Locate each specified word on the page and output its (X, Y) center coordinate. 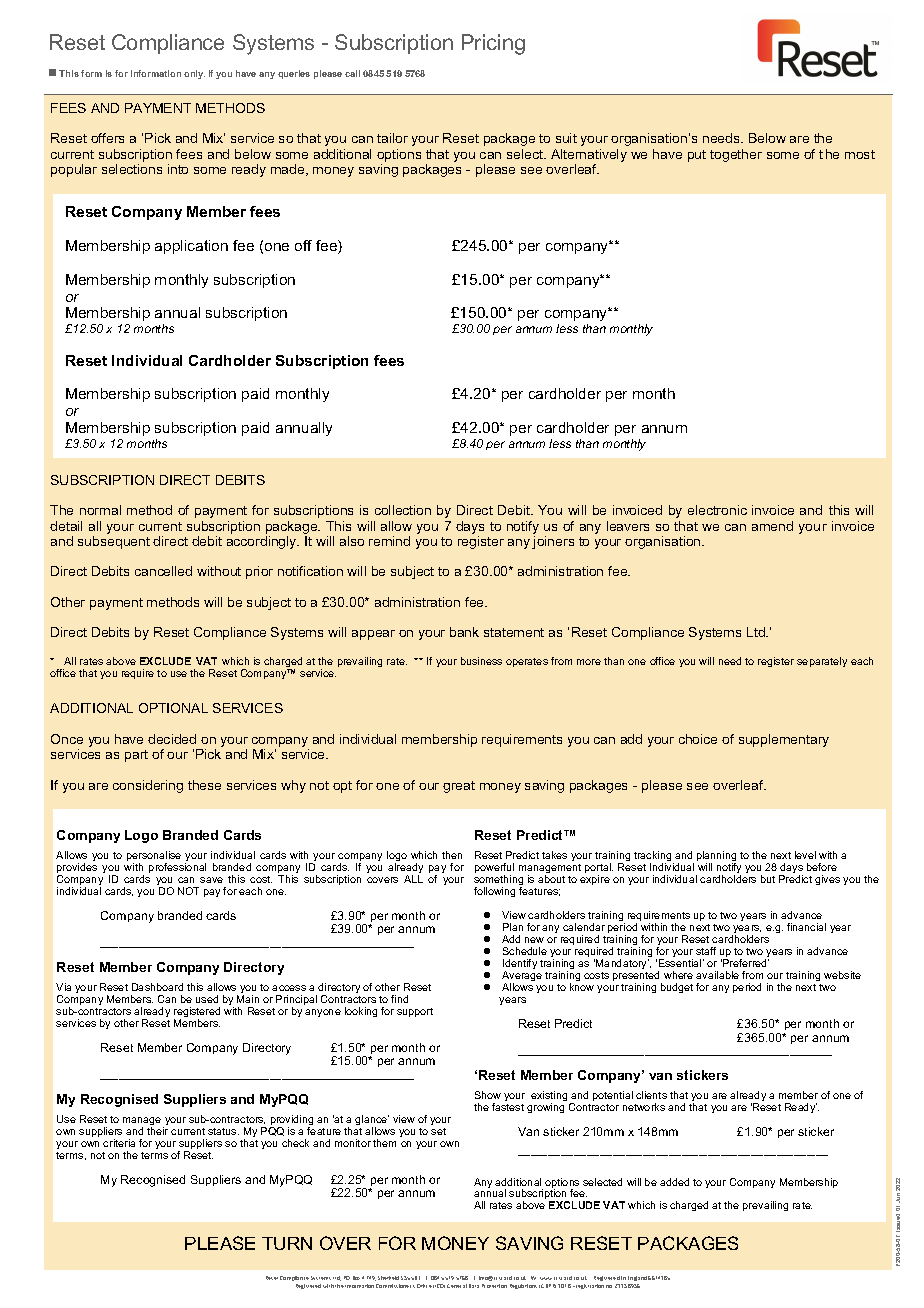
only (194, 74)
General (457, 1286)
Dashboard (157, 987)
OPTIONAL (173, 708)
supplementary (784, 740)
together (736, 155)
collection (403, 510)
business (481, 661)
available (717, 975)
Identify (520, 965)
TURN (287, 1243)
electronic (717, 510)
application (191, 247)
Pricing (493, 44)
